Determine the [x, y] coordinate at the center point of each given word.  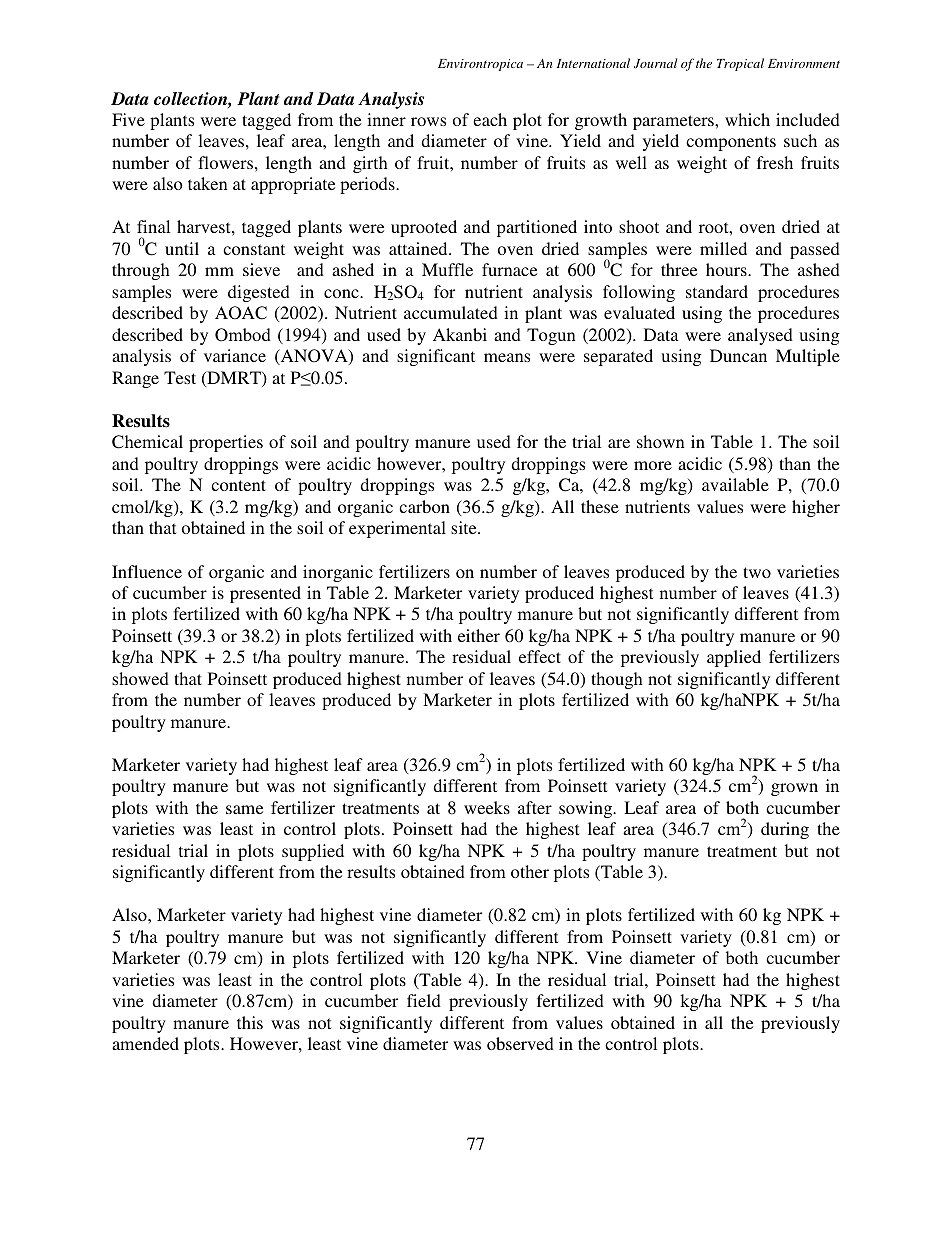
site [465, 527]
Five [128, 119]
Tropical [740, 64]
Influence [147, 571]
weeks [487, 807]
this [250, 1022]
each [490, 119]
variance [235, 355]
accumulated [451, 312]
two [757, 572]
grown [794, 789]
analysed [760, 336]
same [244, 809]
